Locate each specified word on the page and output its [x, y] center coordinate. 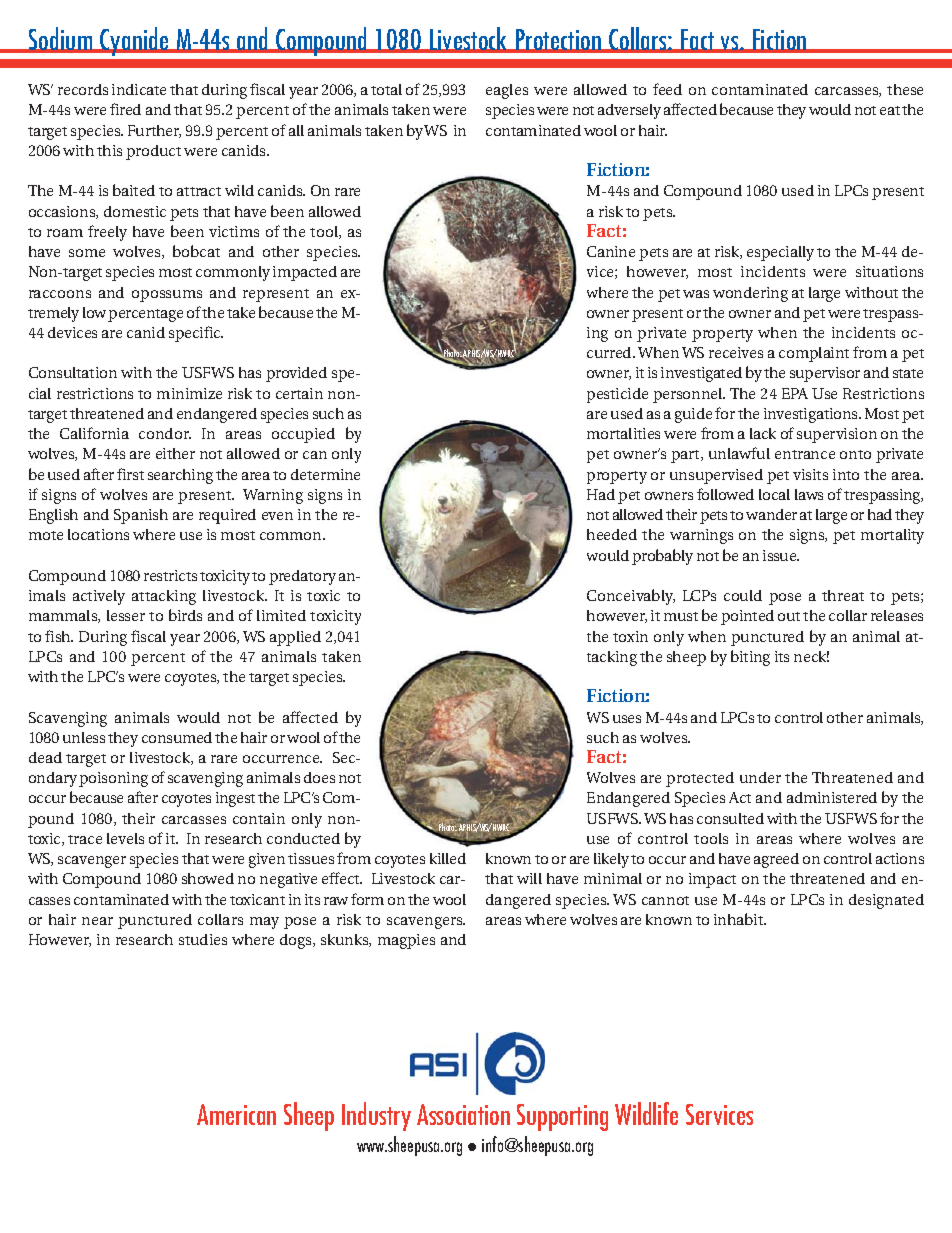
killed [448, 858]
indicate [139, 89]
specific [196, 334]
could [743, 595]
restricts [170, 575]
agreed [776, 860]
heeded [612, 534]
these [905, 89]
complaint [814, 354]
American [236, 1114]
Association [463, 1114]
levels [125, 838]
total [386, 89]
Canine [611, 251]
